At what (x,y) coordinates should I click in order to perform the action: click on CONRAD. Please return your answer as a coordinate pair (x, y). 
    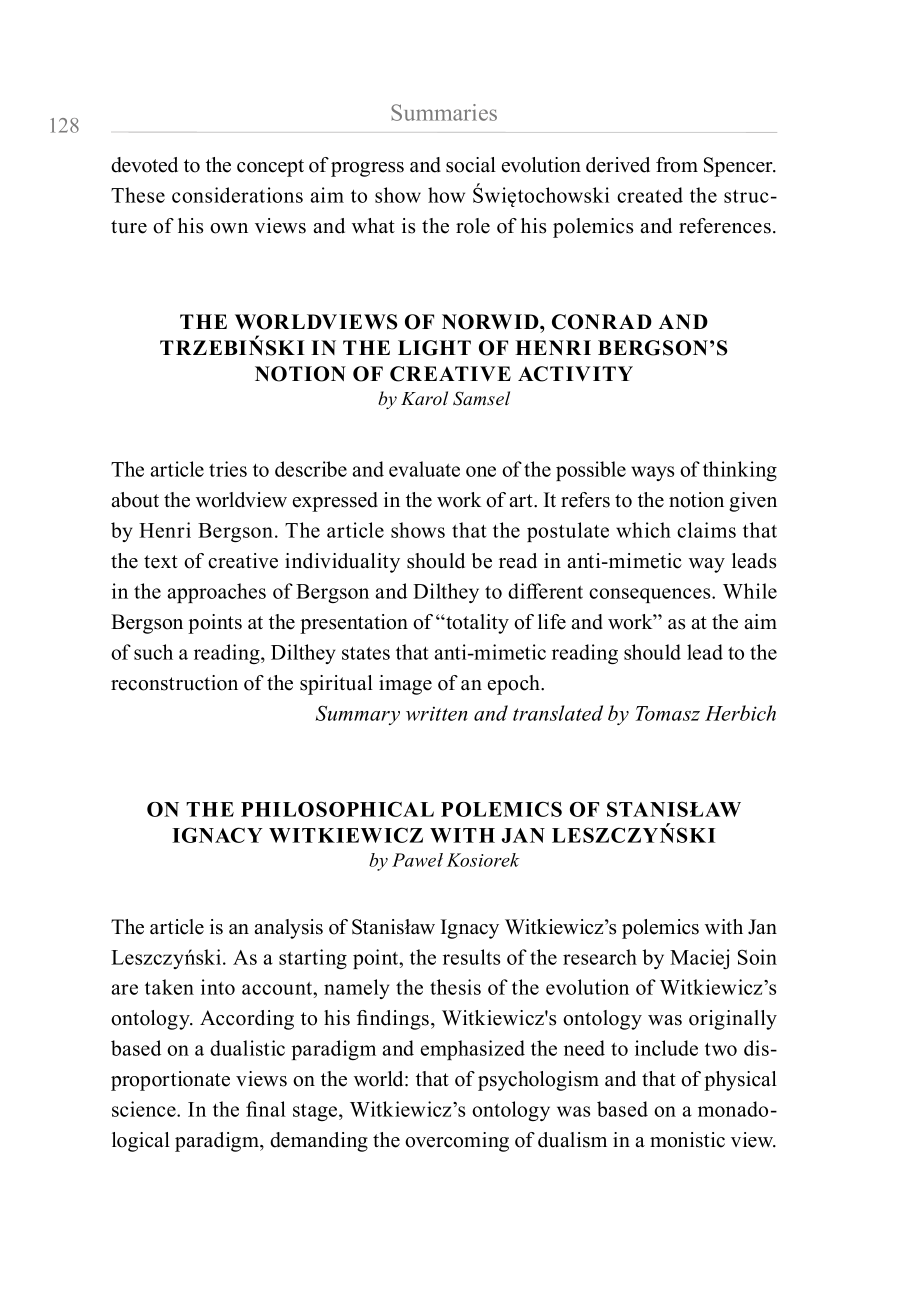
    Looking at the image, I should click on (602, 322).
